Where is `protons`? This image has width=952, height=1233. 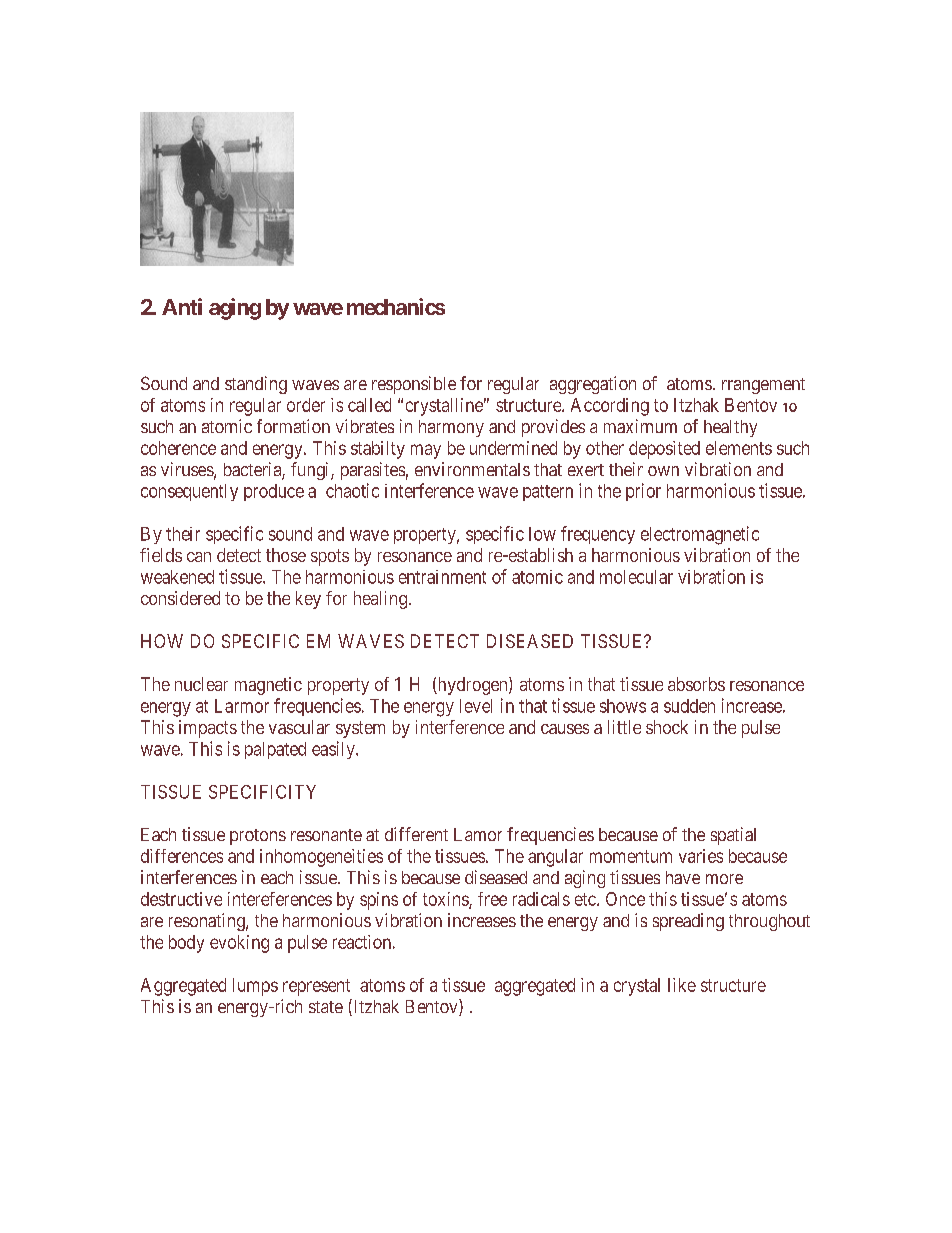
protons is located at coordinates (258, 837).
